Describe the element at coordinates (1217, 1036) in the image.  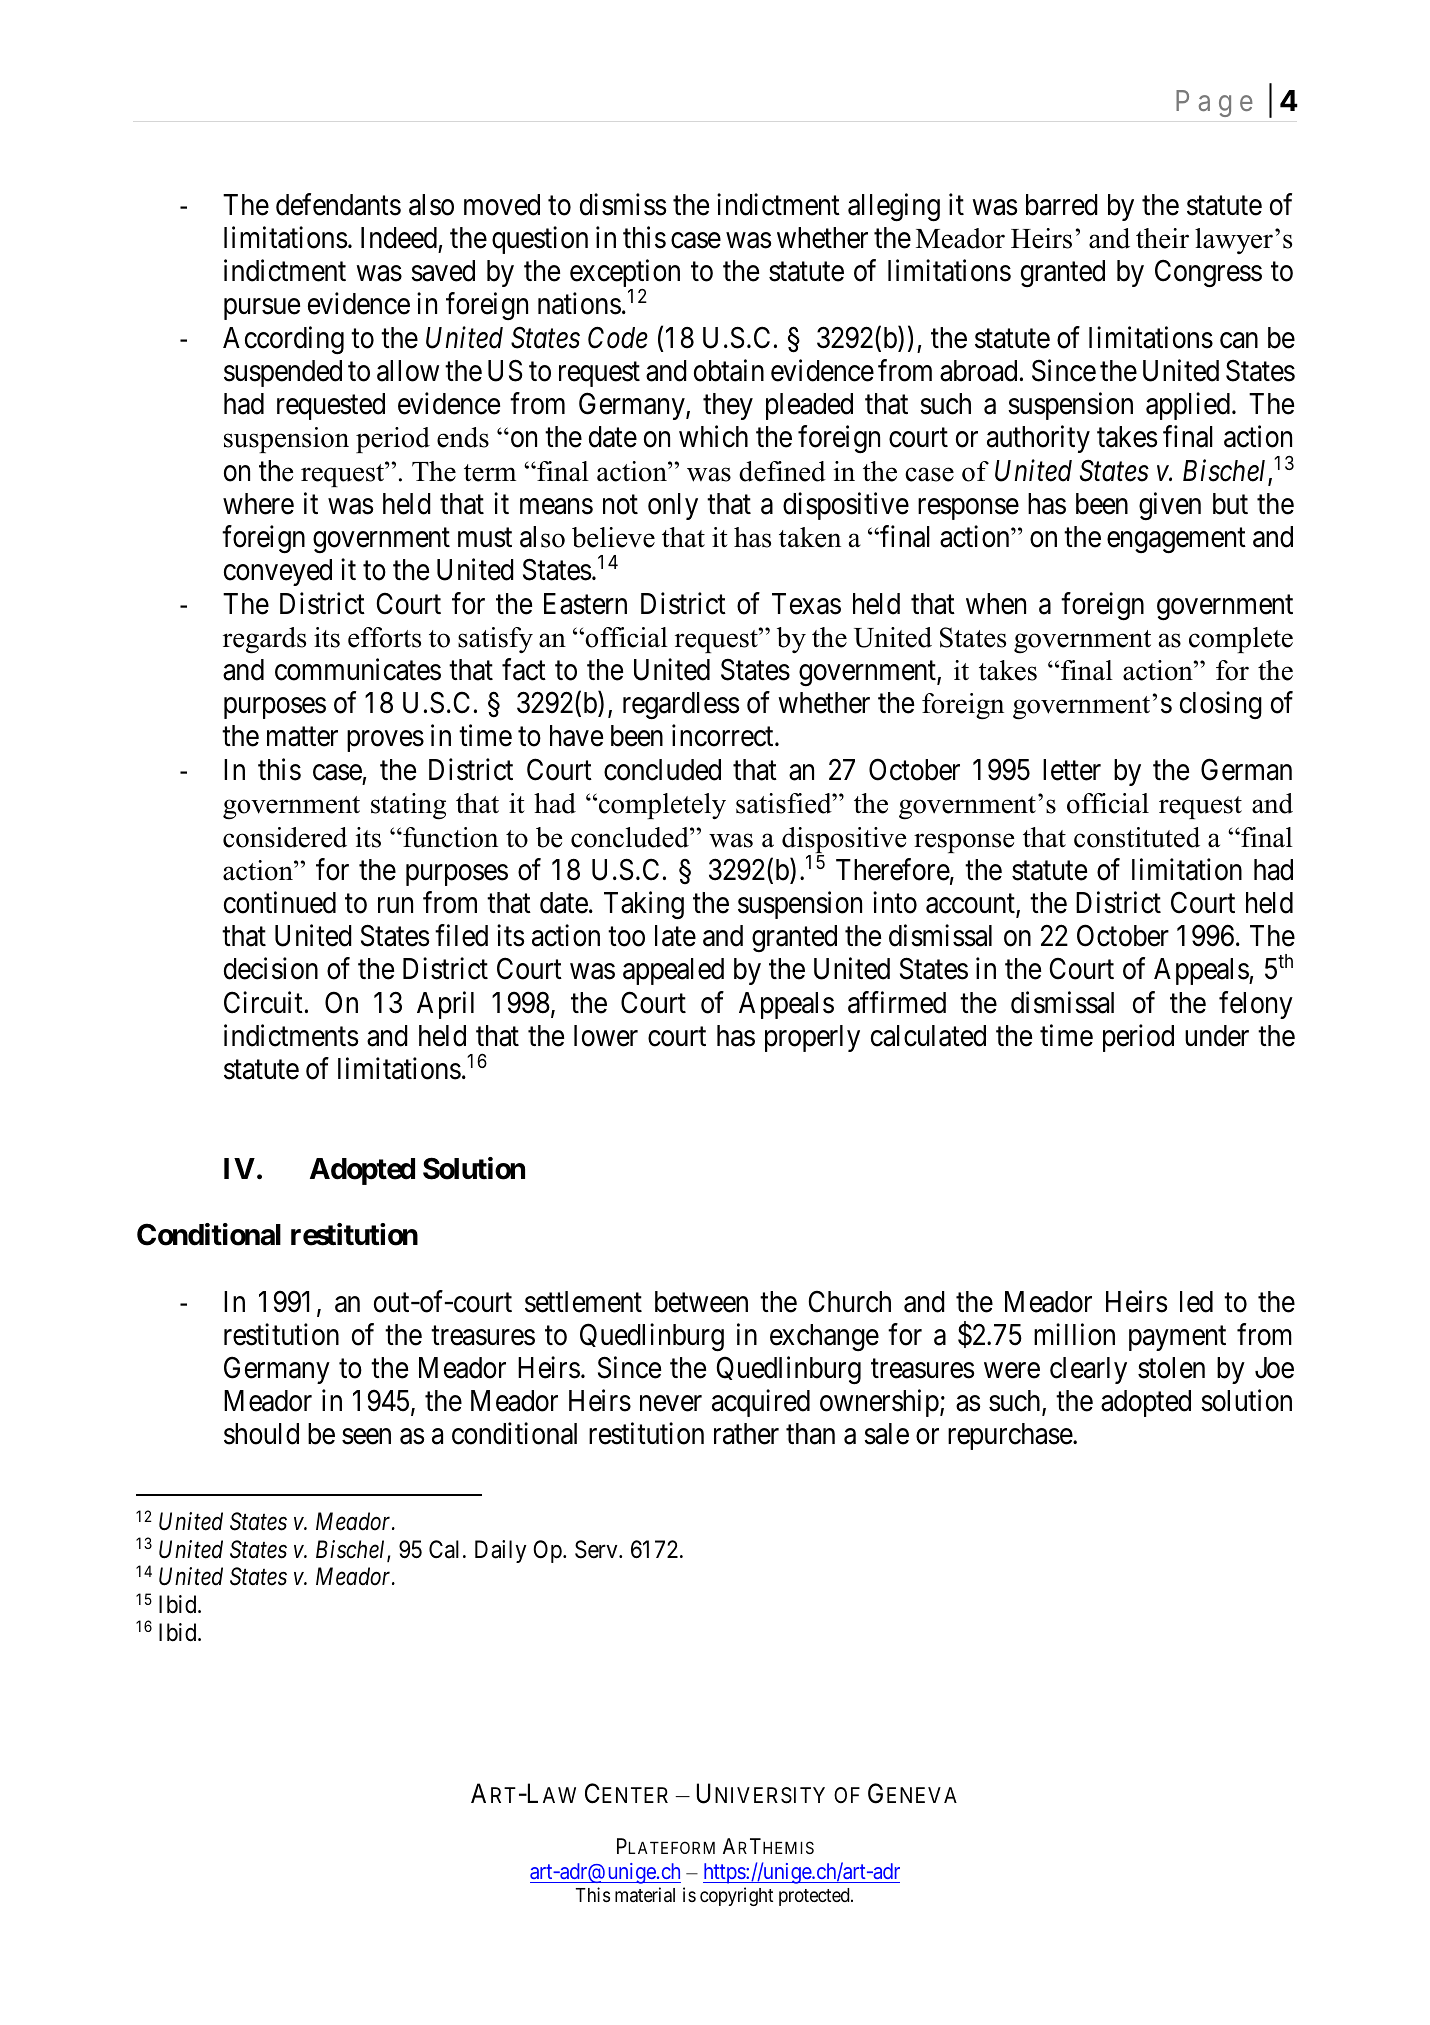
I see `under` at that location.
